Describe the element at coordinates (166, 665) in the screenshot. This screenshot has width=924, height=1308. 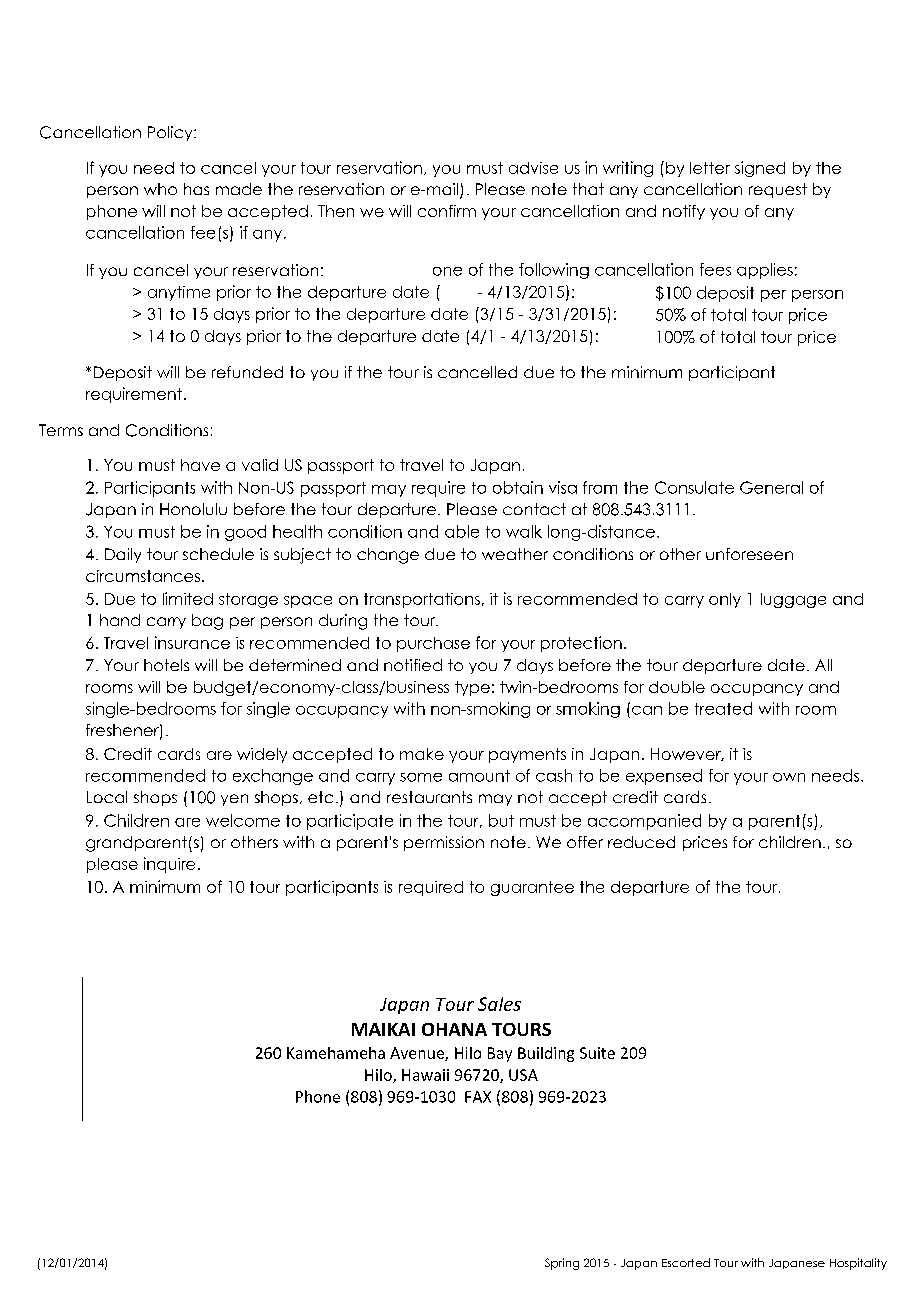
I see `hotels` at that location.
